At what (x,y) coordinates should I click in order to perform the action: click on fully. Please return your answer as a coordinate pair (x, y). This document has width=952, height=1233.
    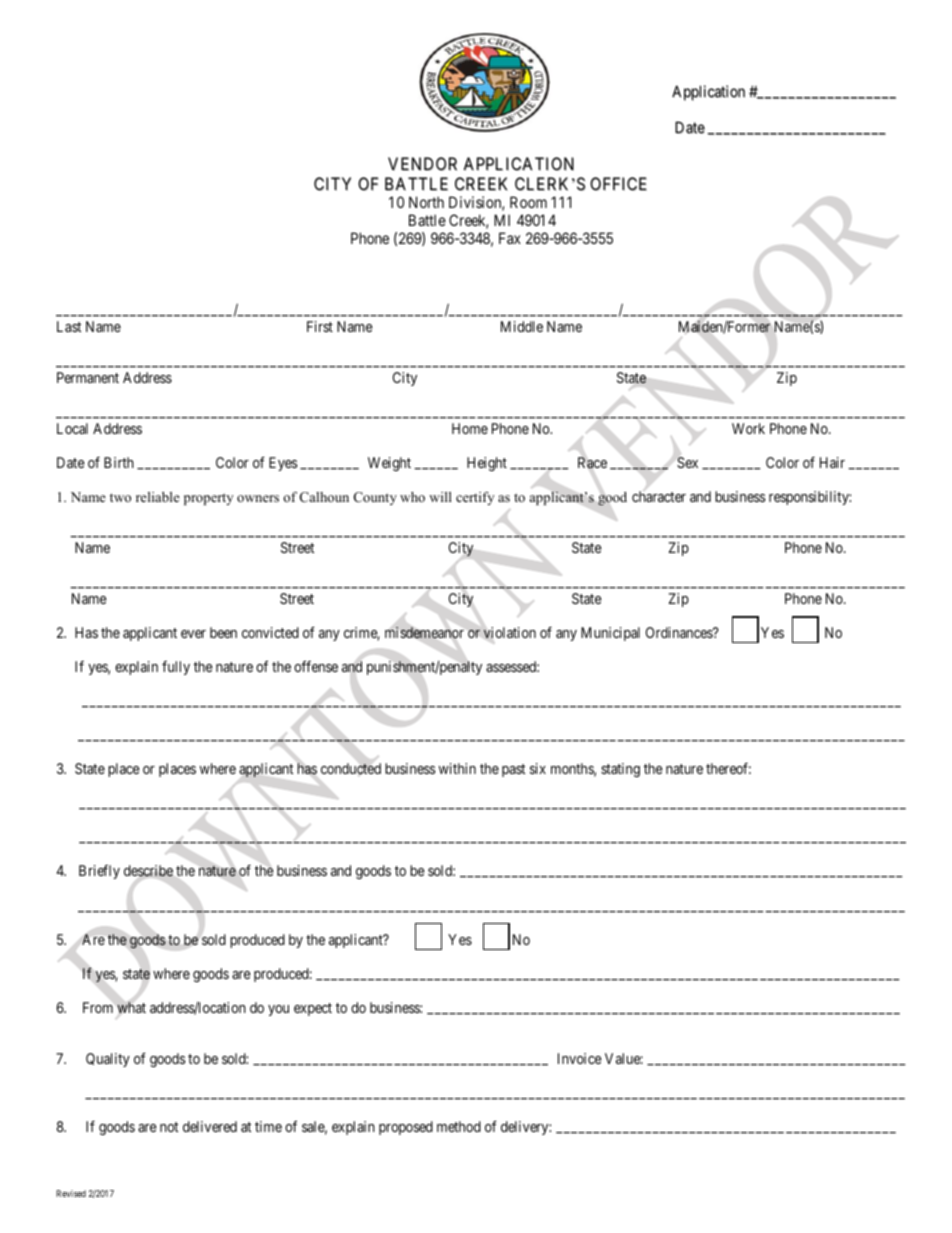
    Looking at the image, I should click on (176, 668).
